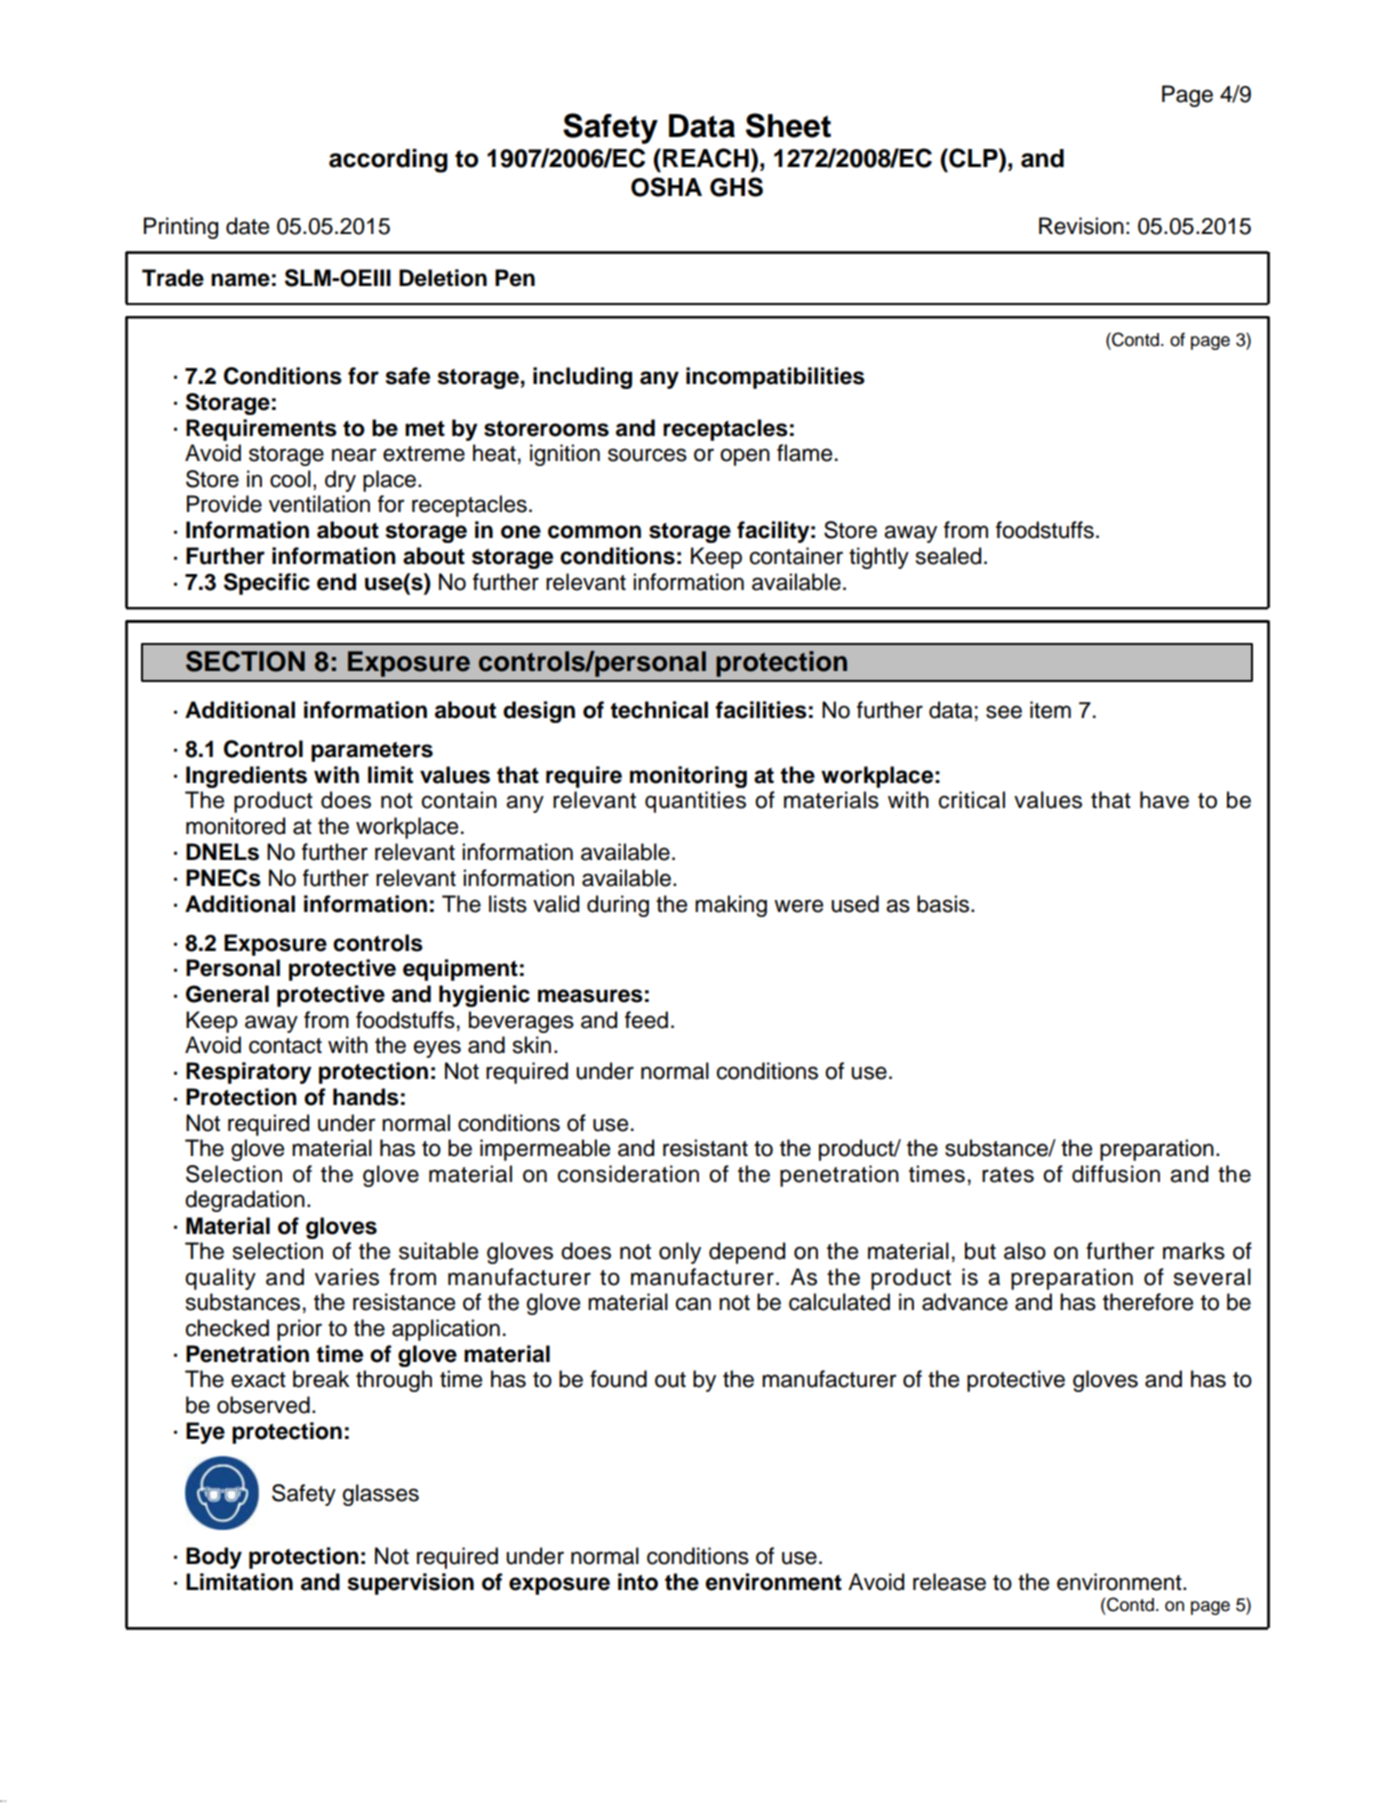 The width and height of the screenshot is (1394, 1803). Describe the element at coordinates (214, 1558) in the screenshot. I see `Body` at that location.
